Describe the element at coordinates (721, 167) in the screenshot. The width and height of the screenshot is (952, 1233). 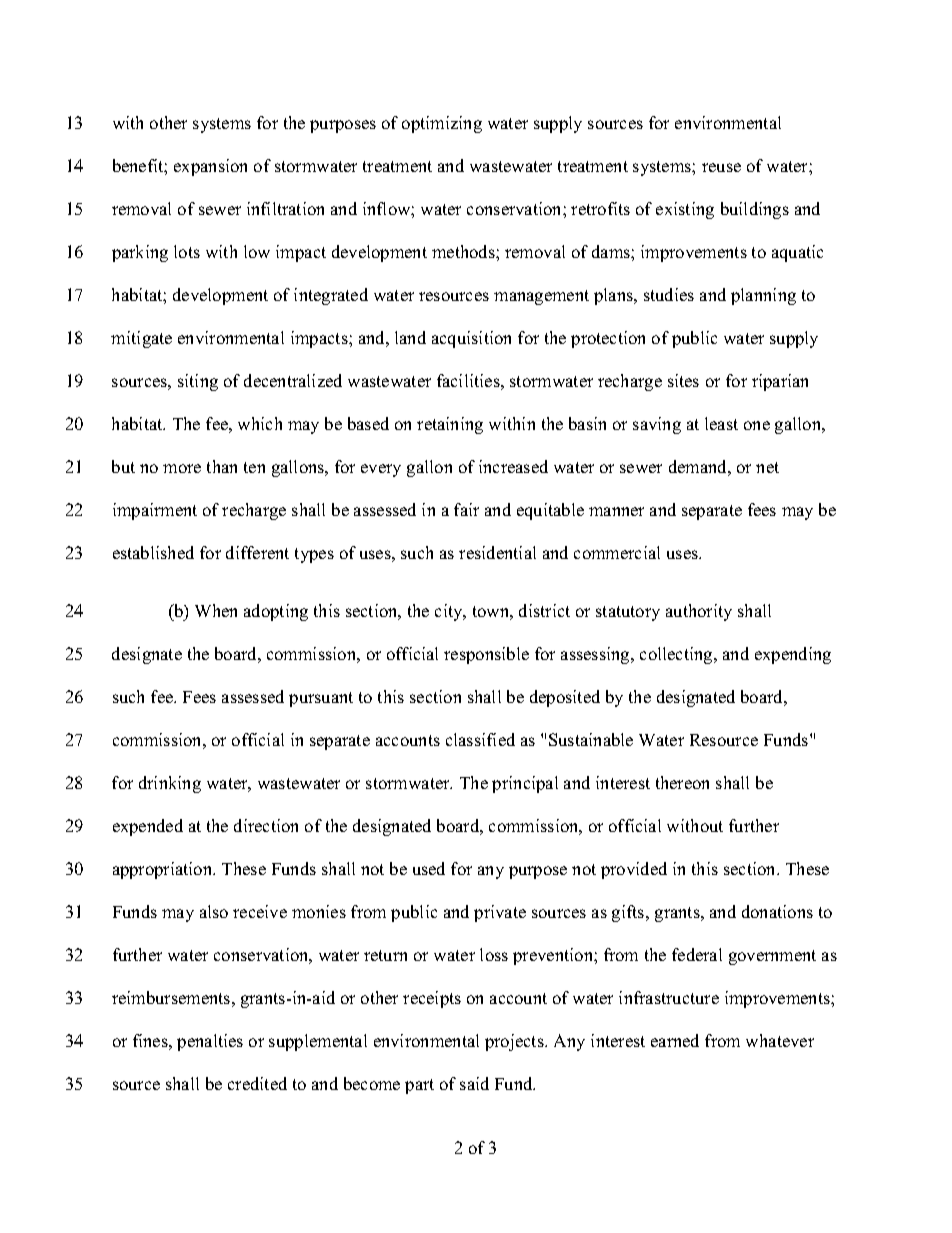
I see `reuse` at that location.
